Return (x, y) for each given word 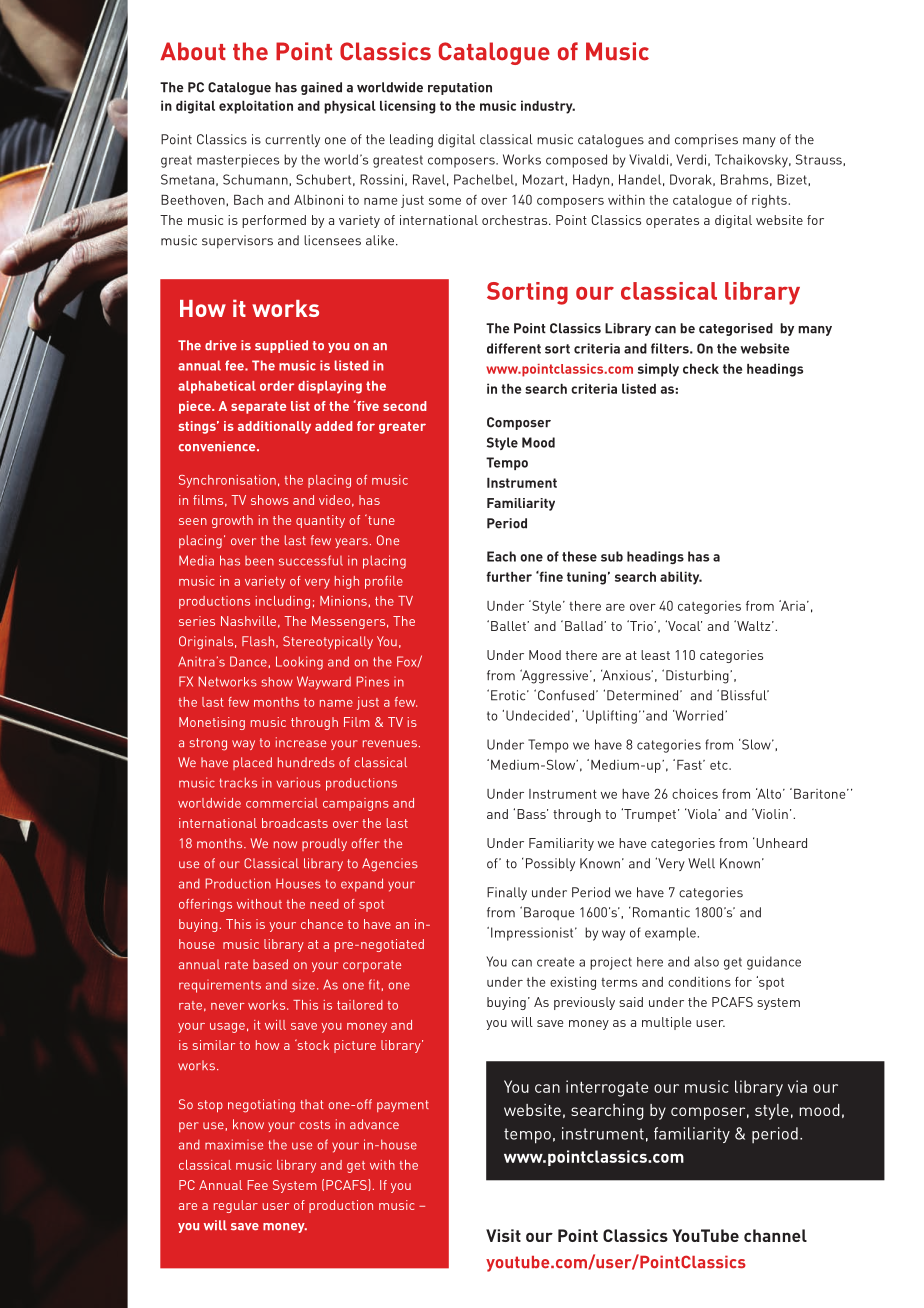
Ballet (509, 626)
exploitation (256, 107)
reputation (460, 88)
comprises (706, 140)
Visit (503, 1235)
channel (775, 1235)
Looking (299, 663)
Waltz (754, 625)
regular (236, 1206)
